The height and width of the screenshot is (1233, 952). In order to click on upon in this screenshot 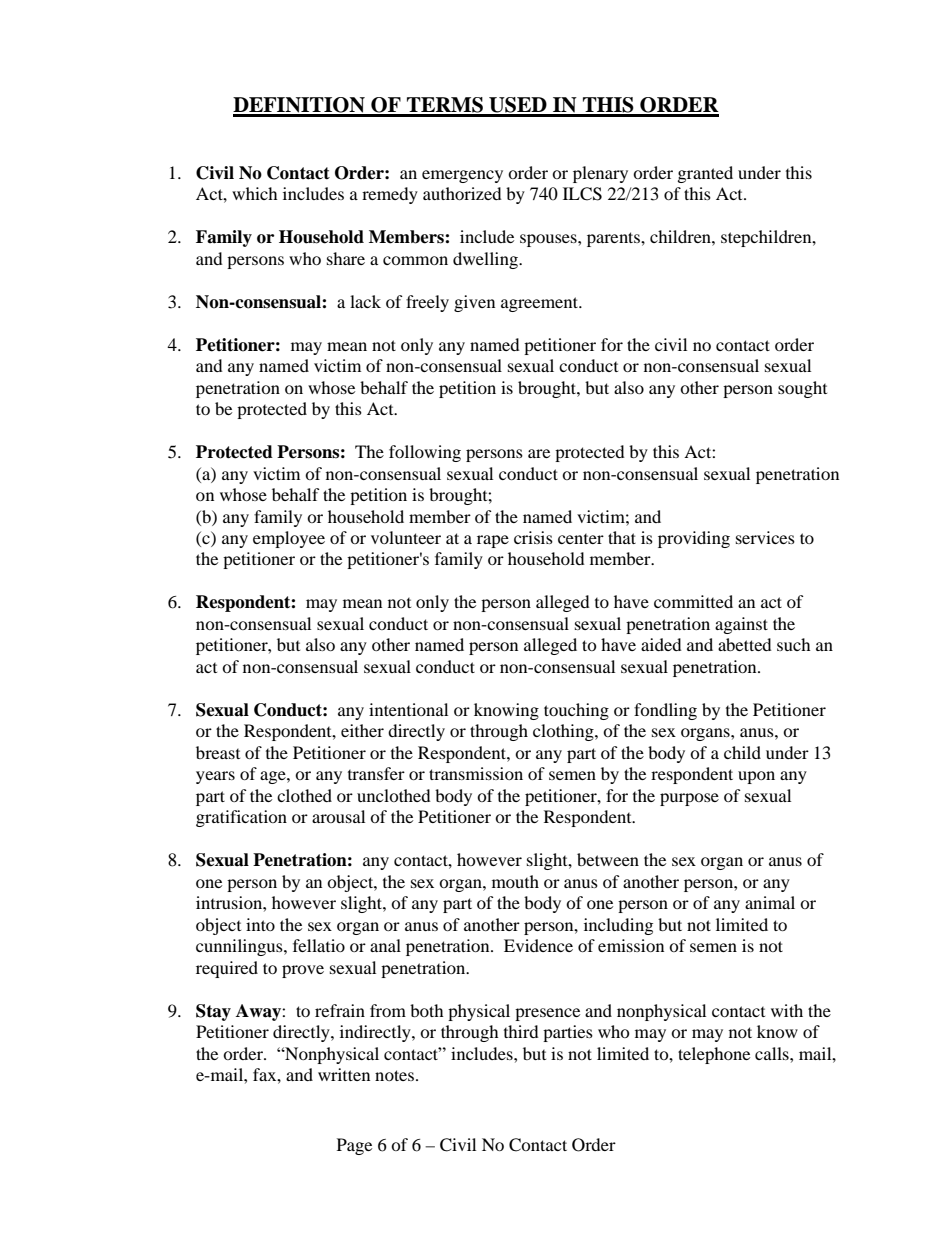, I will do `click(756, 777)`.
